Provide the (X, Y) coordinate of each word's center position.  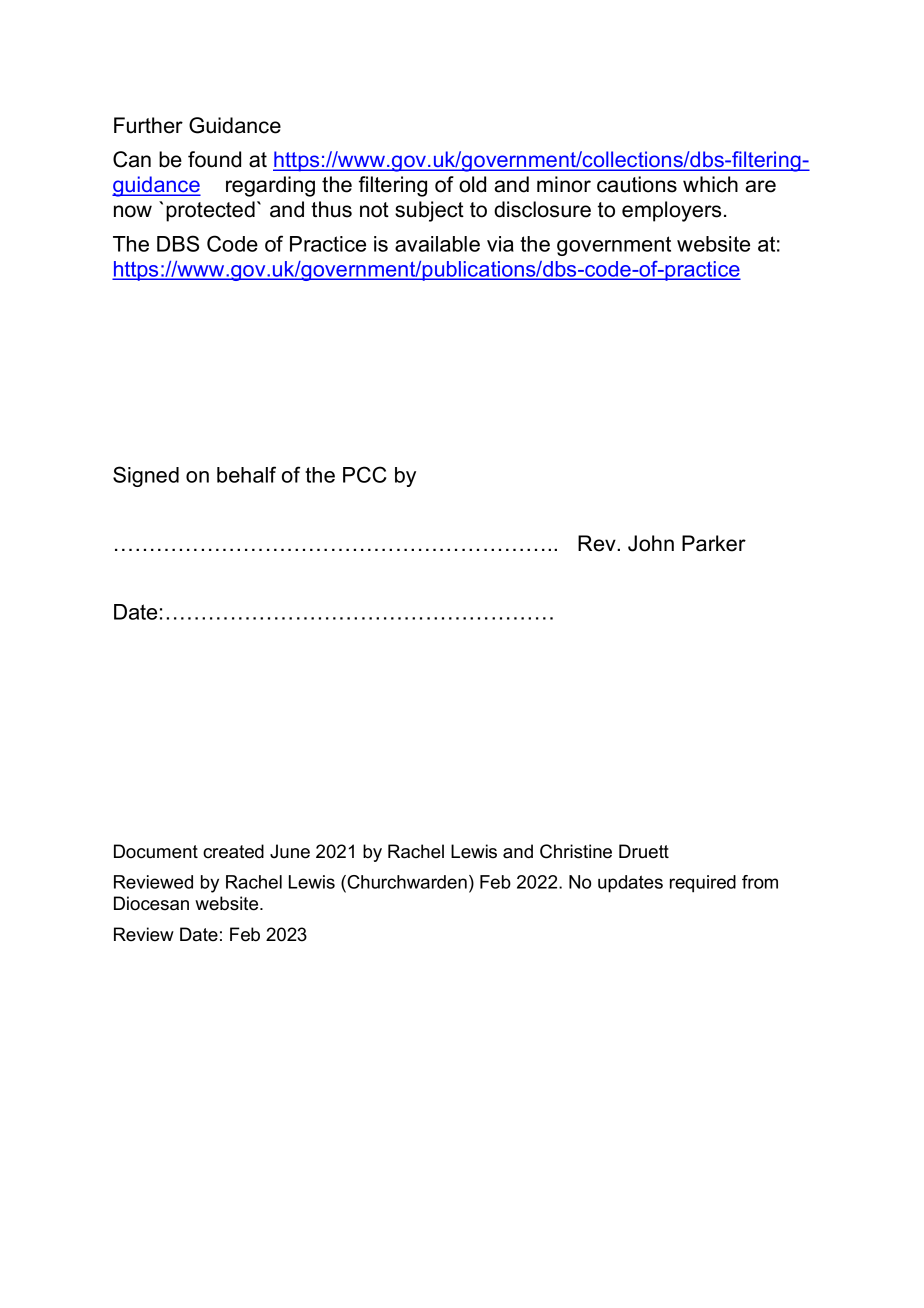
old (472, 184)
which (710, 184)
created (233, 851)
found (214, 159)
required (703, 884)
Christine (576, 851)
